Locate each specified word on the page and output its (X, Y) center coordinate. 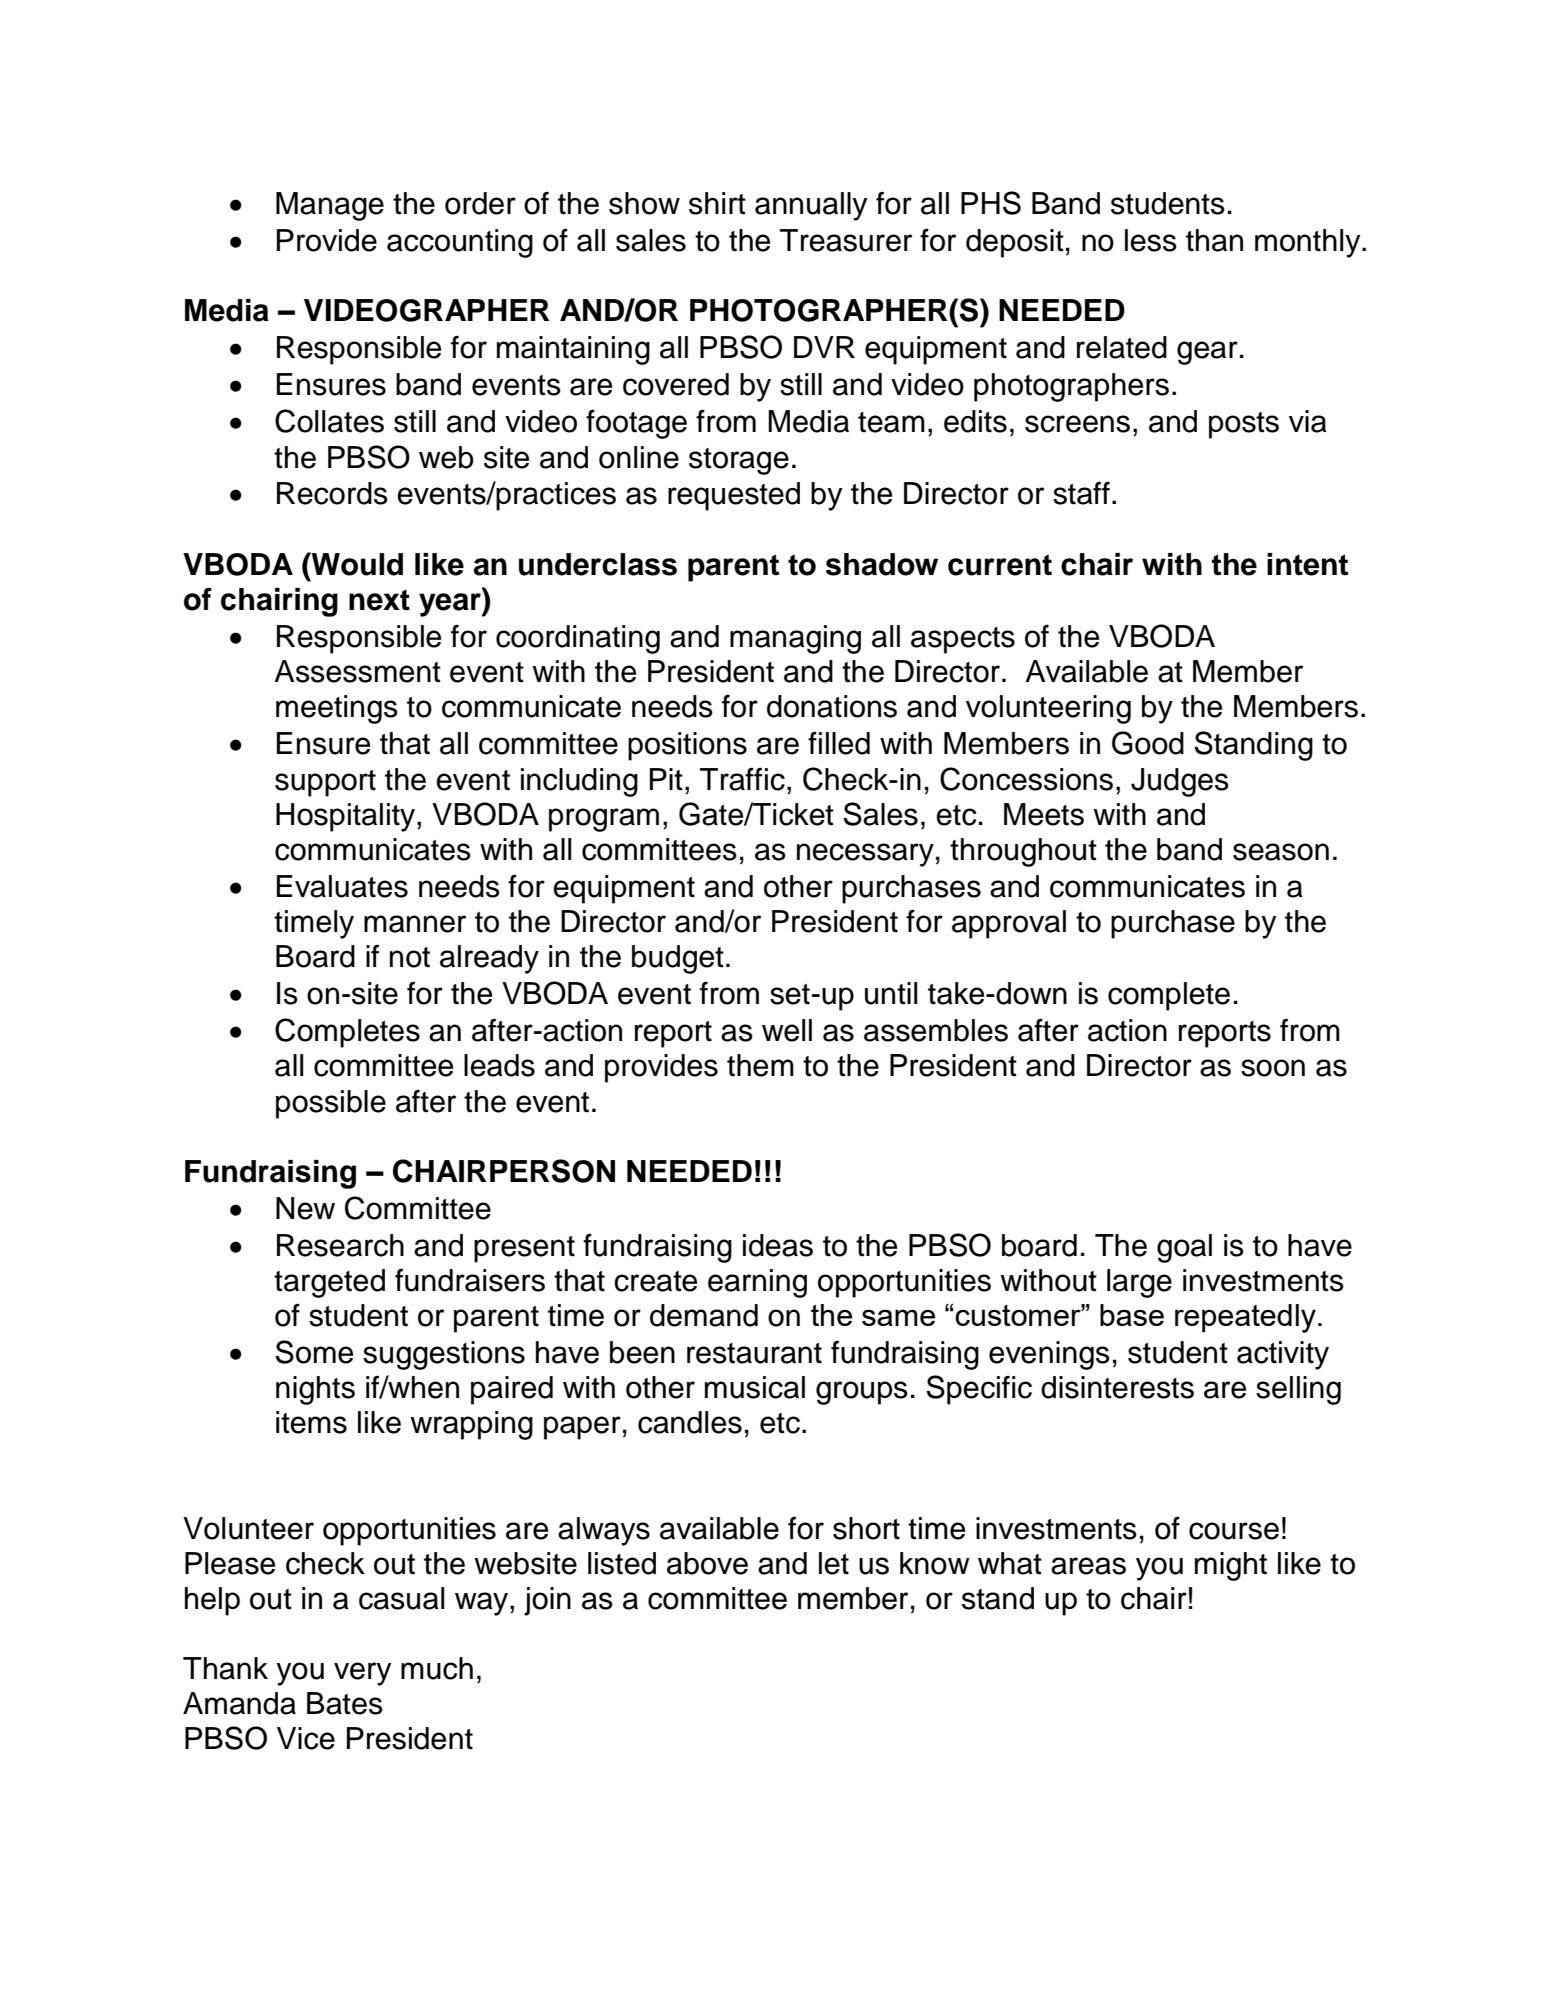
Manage (330, 206)
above (707, 1563)
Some (314, 1352)
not (410, 957)
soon (1273, 1068)
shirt (717, 203)
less (1151, 240)
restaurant (754, 1353)
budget (678, 959)
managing (795, 639)
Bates (345, 1703)
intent (1307, 564)
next (379, 600)
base (1132, 1315)
